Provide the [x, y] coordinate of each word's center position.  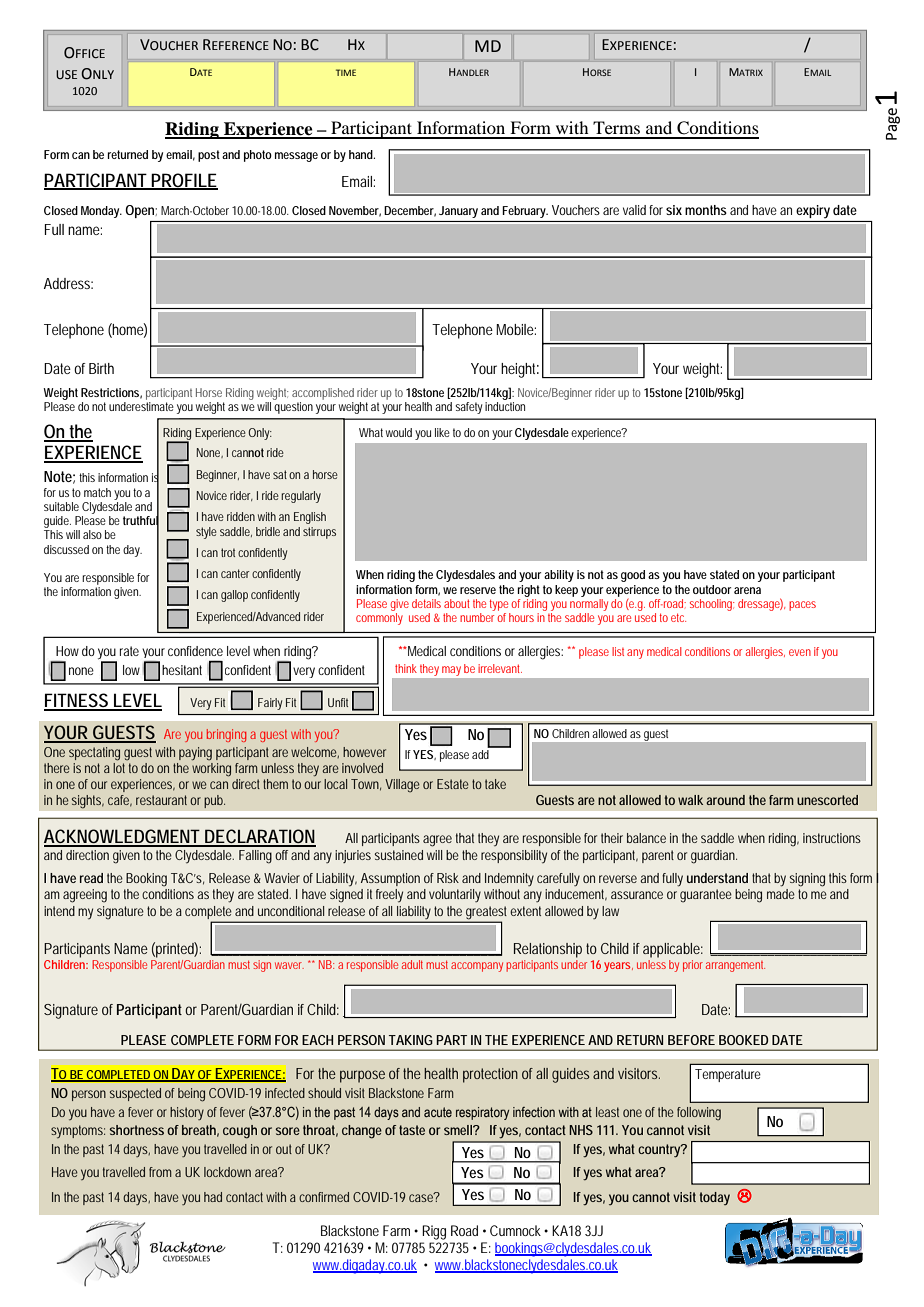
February [525, 212]
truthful [141, 521]
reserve [478, 590]
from [160, 1172]
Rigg [434, 1232]
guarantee [706, 896]
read [91, 878]
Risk [448, 878]
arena [747, 590]
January [458, 212]
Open [141, 211]
